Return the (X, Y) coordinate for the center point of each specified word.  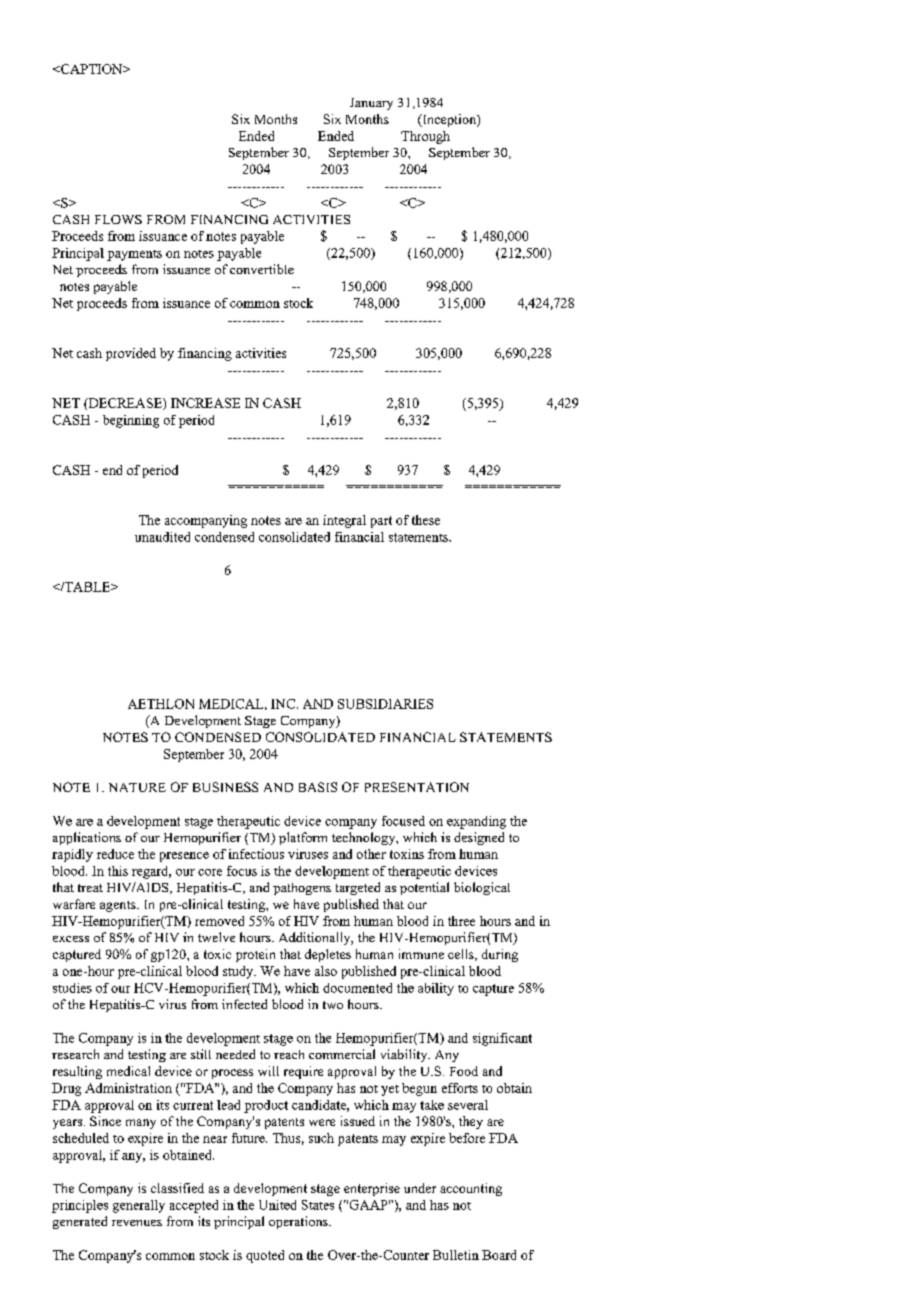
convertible (262, 269)
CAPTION (91, 69)
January (371, 104)
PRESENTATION (417, 787)
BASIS (318, 787)
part (381, 522)
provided (131, 354)
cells (462, 955)
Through (425, 137)
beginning (131, 421)
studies (72, 988)
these (426, 520)
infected (244, 1004)
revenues (137, 1223)
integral (344, 521)
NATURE (137, 787)
